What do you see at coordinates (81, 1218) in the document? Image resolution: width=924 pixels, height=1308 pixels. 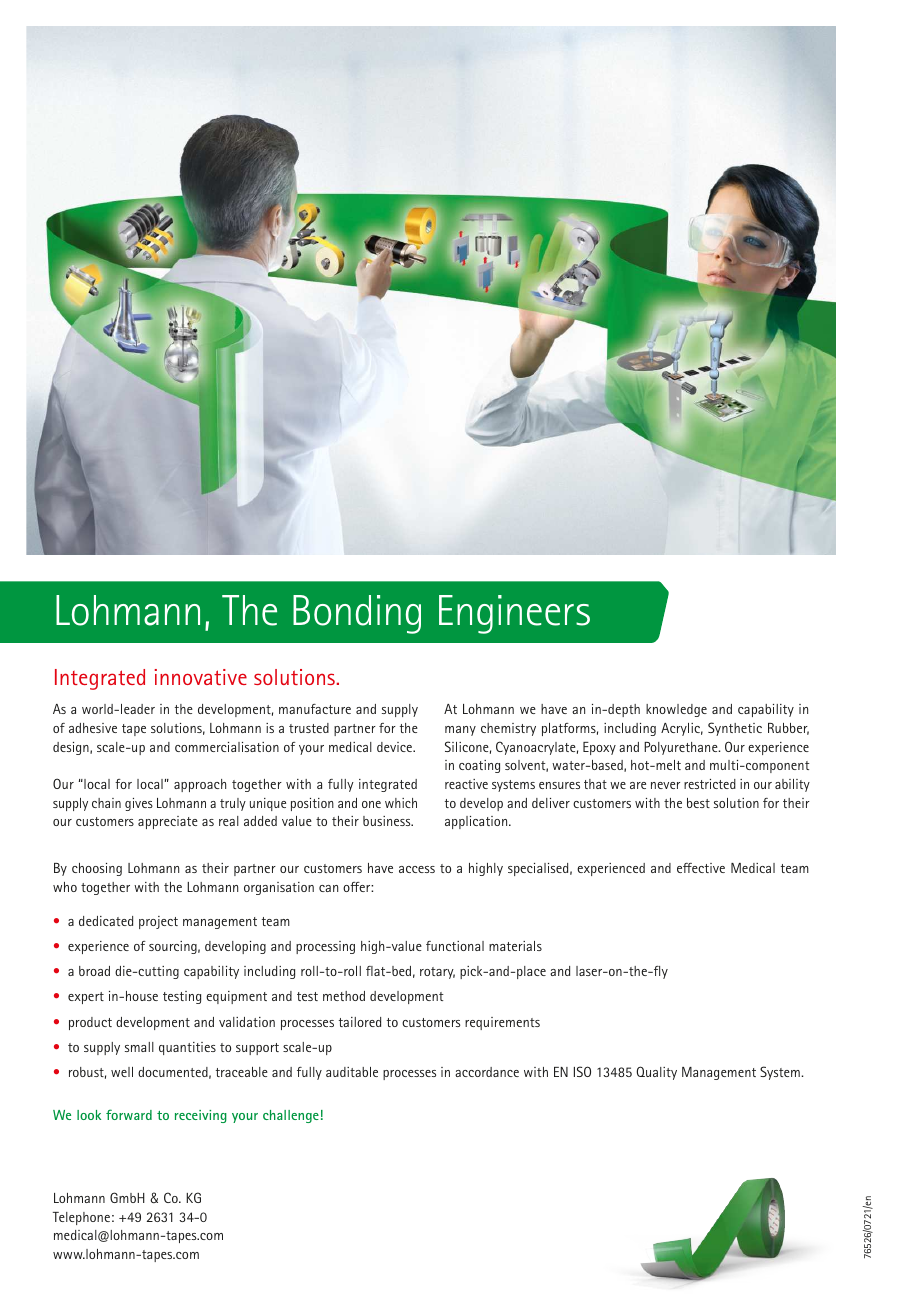 I see `Telephone` at bounding box center [81, 1218].
